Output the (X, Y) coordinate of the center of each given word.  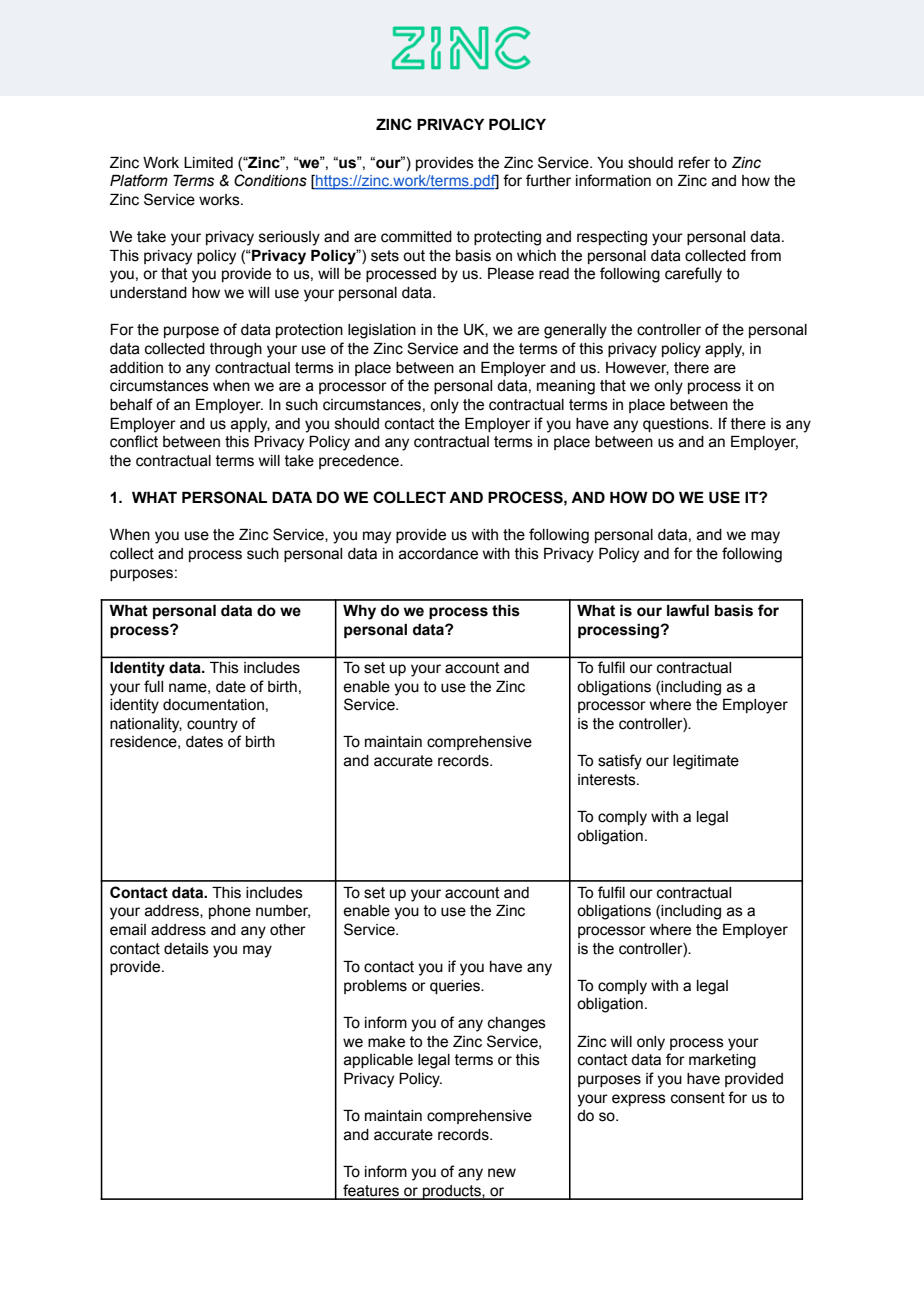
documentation (213, 705)
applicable (378, 1061)
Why (359, 612)
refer (694, 162)
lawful (688, 610)
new (502, 1173)
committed (416, 237)
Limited (208, 163)
